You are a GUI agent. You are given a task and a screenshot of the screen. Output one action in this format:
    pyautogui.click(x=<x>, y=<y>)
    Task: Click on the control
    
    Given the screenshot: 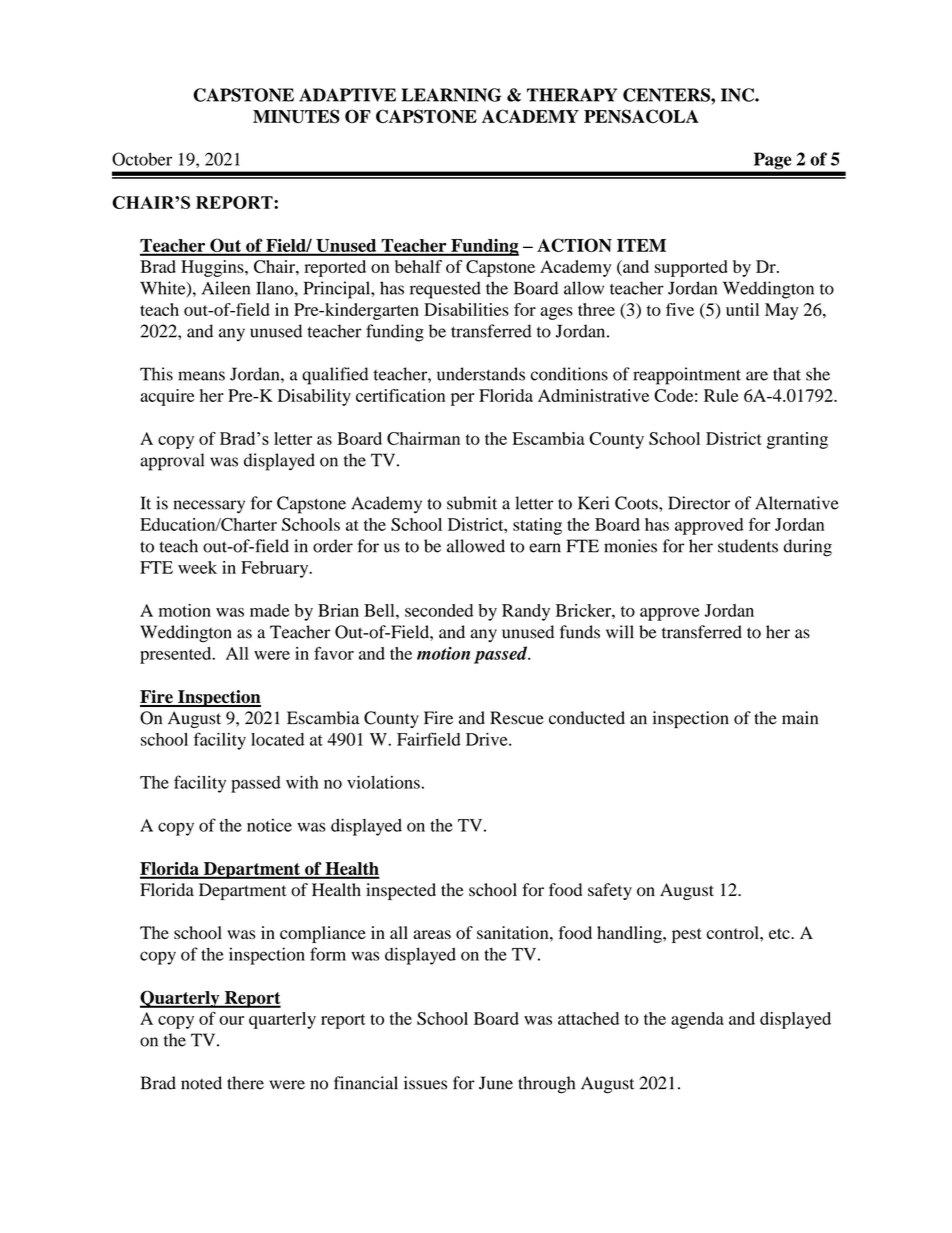 What is the action you would take?
    pyautogui.click(x=734, y=933)
